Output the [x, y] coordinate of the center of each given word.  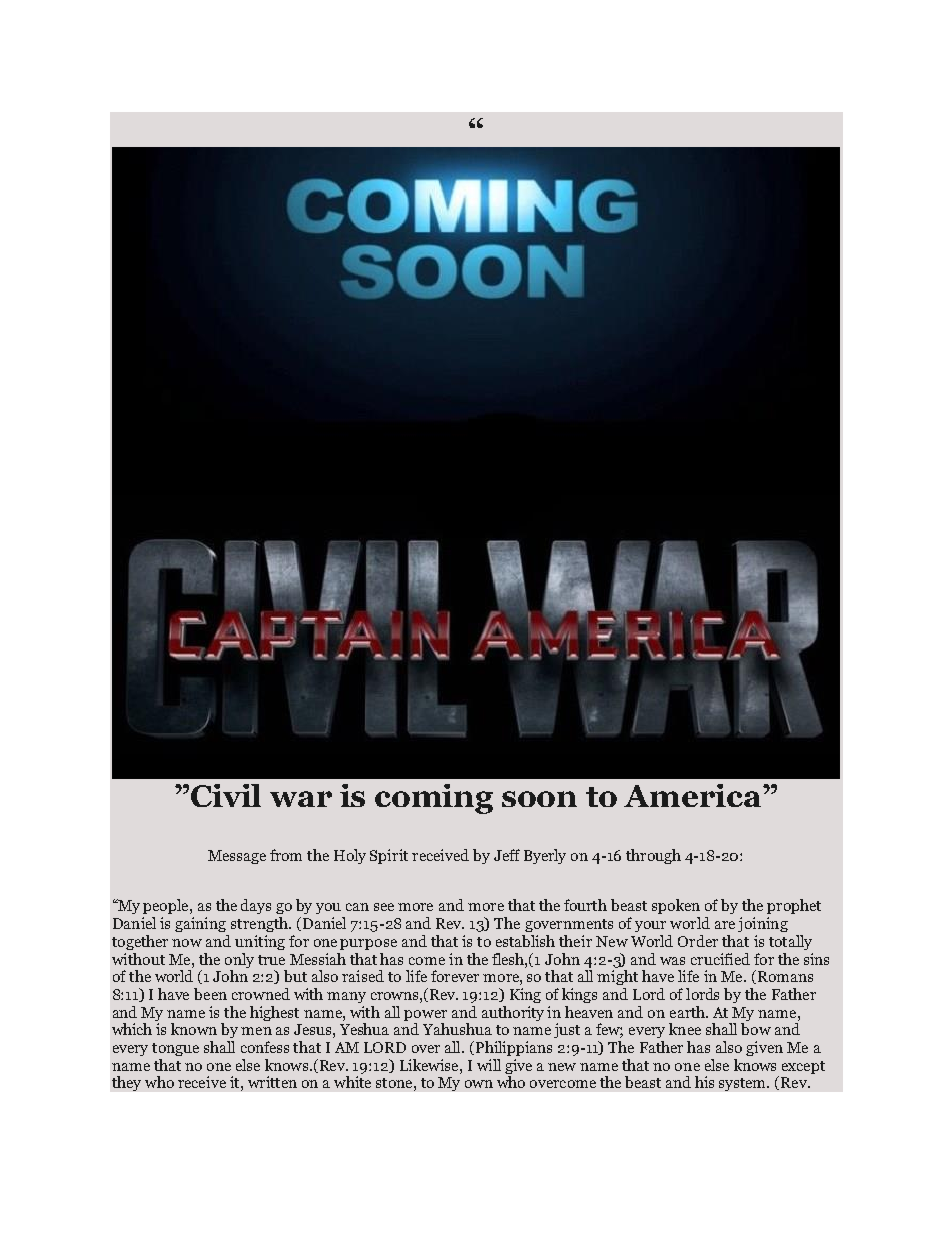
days [256, 906]
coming [434, 799]
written [272, 1082]
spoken [676, 906]
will [489, 1065]
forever [455, 976]
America [694, 795]
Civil [226, 795]
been [210, 994]
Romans [785, 976]
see [384, 907]
